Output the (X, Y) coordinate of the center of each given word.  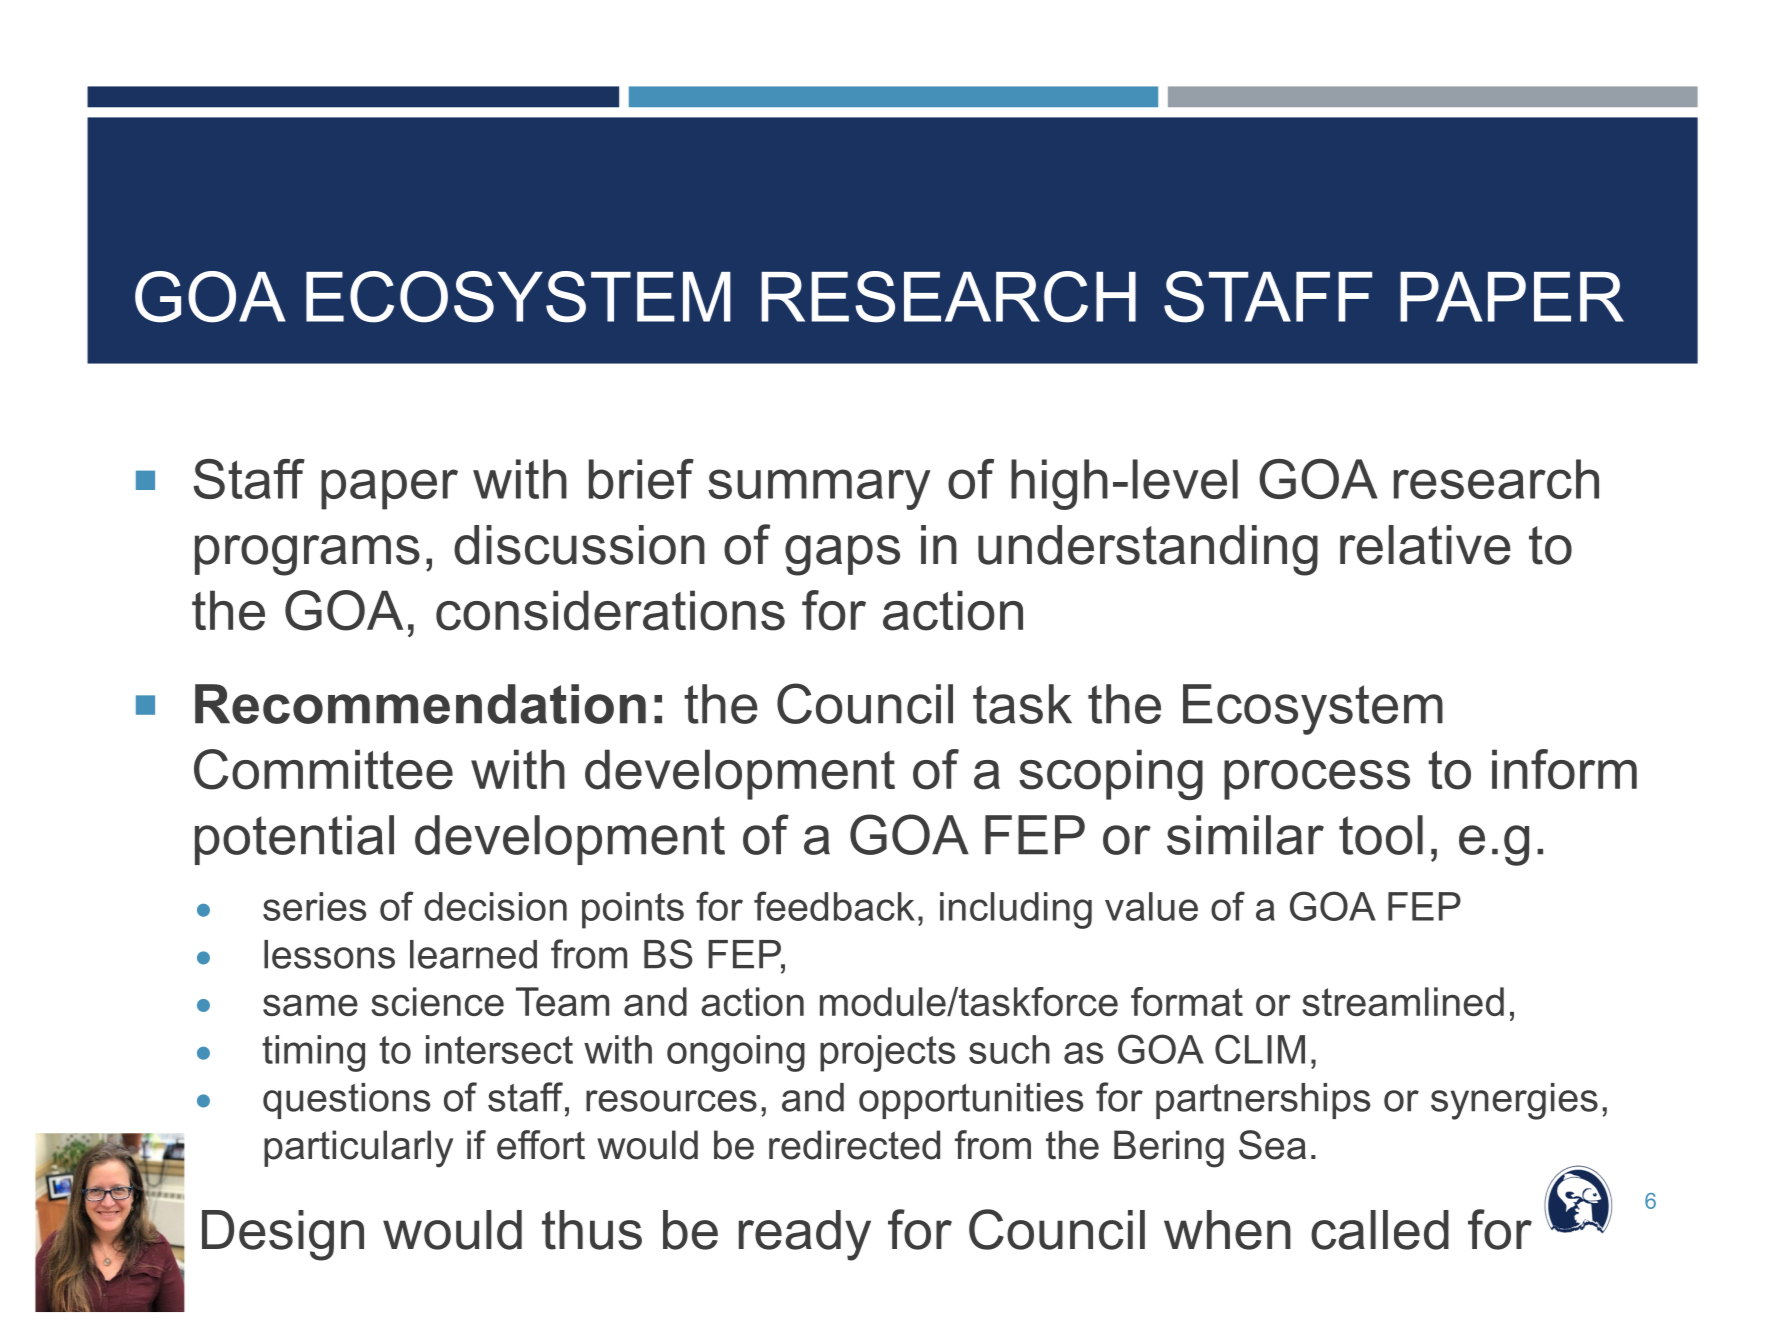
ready (805, 1235)
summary (819, 489)
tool (1381, 835)
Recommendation (420, 704)
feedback (834, 906)
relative (1425, 545)
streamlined (1403, 1001)
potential (294, 840)
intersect (499, 1049)
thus (592, 1230)
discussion (579, 545)
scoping (1111, 774)
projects (888, 1053)
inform (1564, 769)
